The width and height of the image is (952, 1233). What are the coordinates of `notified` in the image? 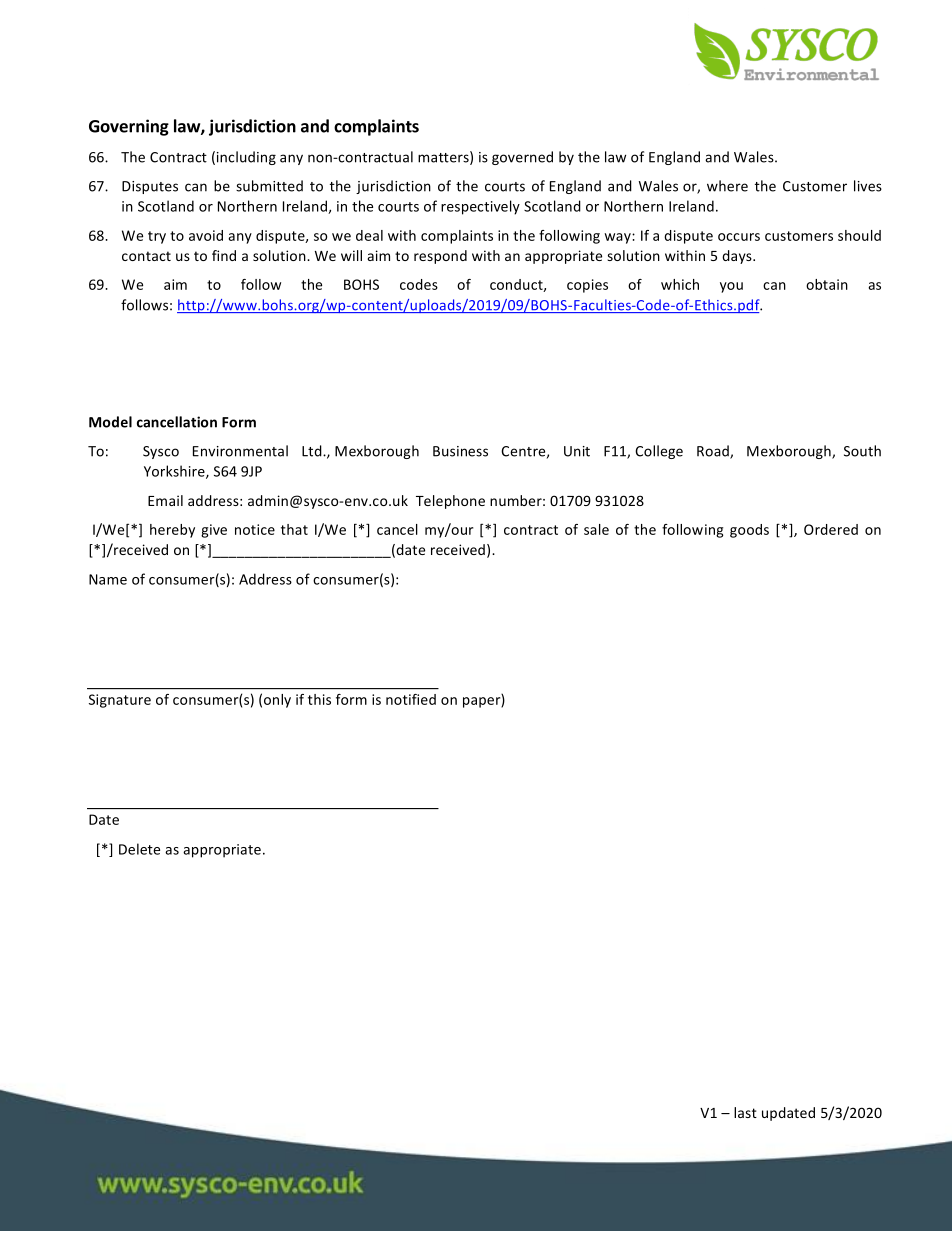 It's located at (411, 699).
